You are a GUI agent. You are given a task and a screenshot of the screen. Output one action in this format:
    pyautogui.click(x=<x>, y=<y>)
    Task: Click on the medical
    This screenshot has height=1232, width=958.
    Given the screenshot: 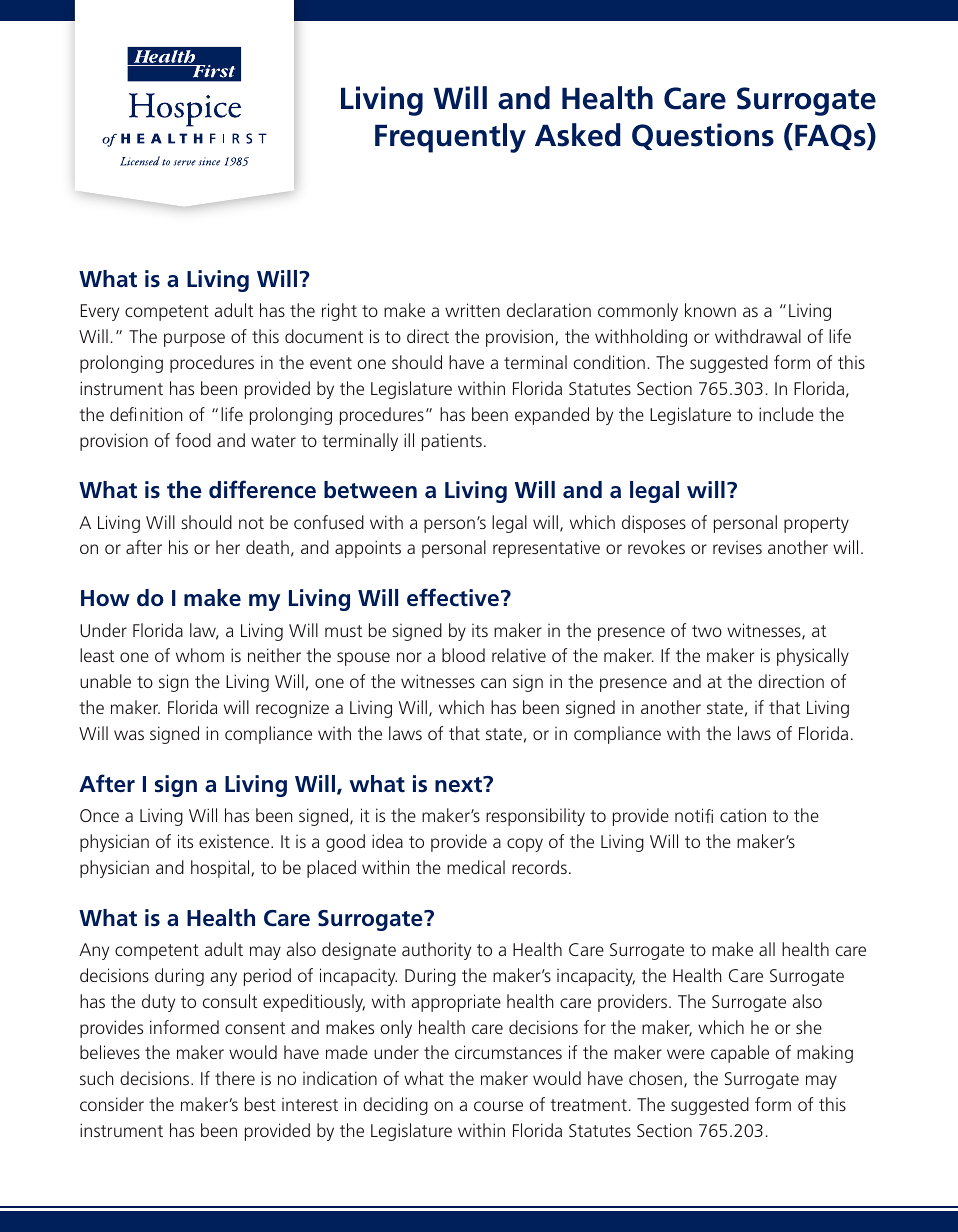 What is the action you would take?
    pyautogui.click(x=476, y=867)
